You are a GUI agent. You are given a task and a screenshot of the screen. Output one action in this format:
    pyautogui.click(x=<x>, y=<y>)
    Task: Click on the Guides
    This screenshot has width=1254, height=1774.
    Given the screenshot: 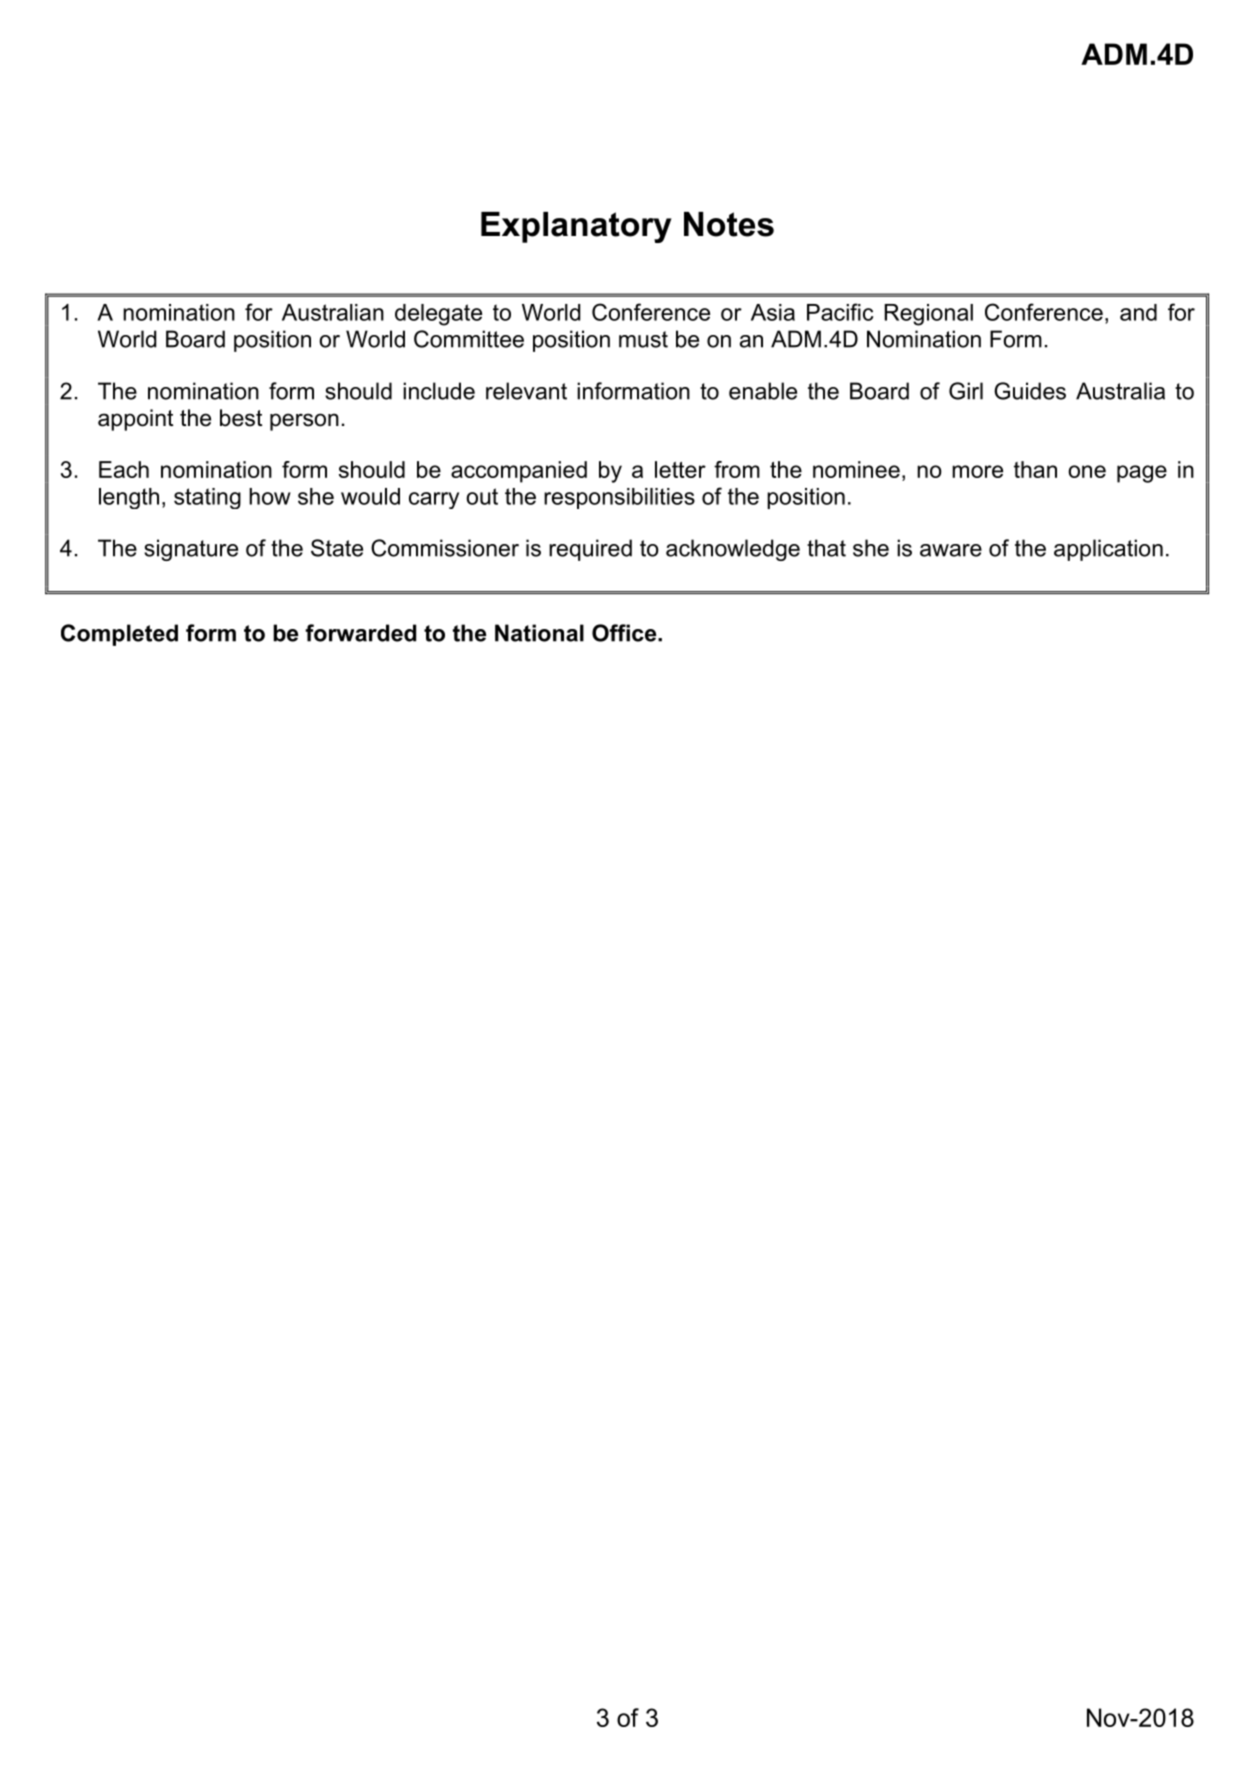 What is the action you would take?
    pyautogui.click(x=1030, y=391)
